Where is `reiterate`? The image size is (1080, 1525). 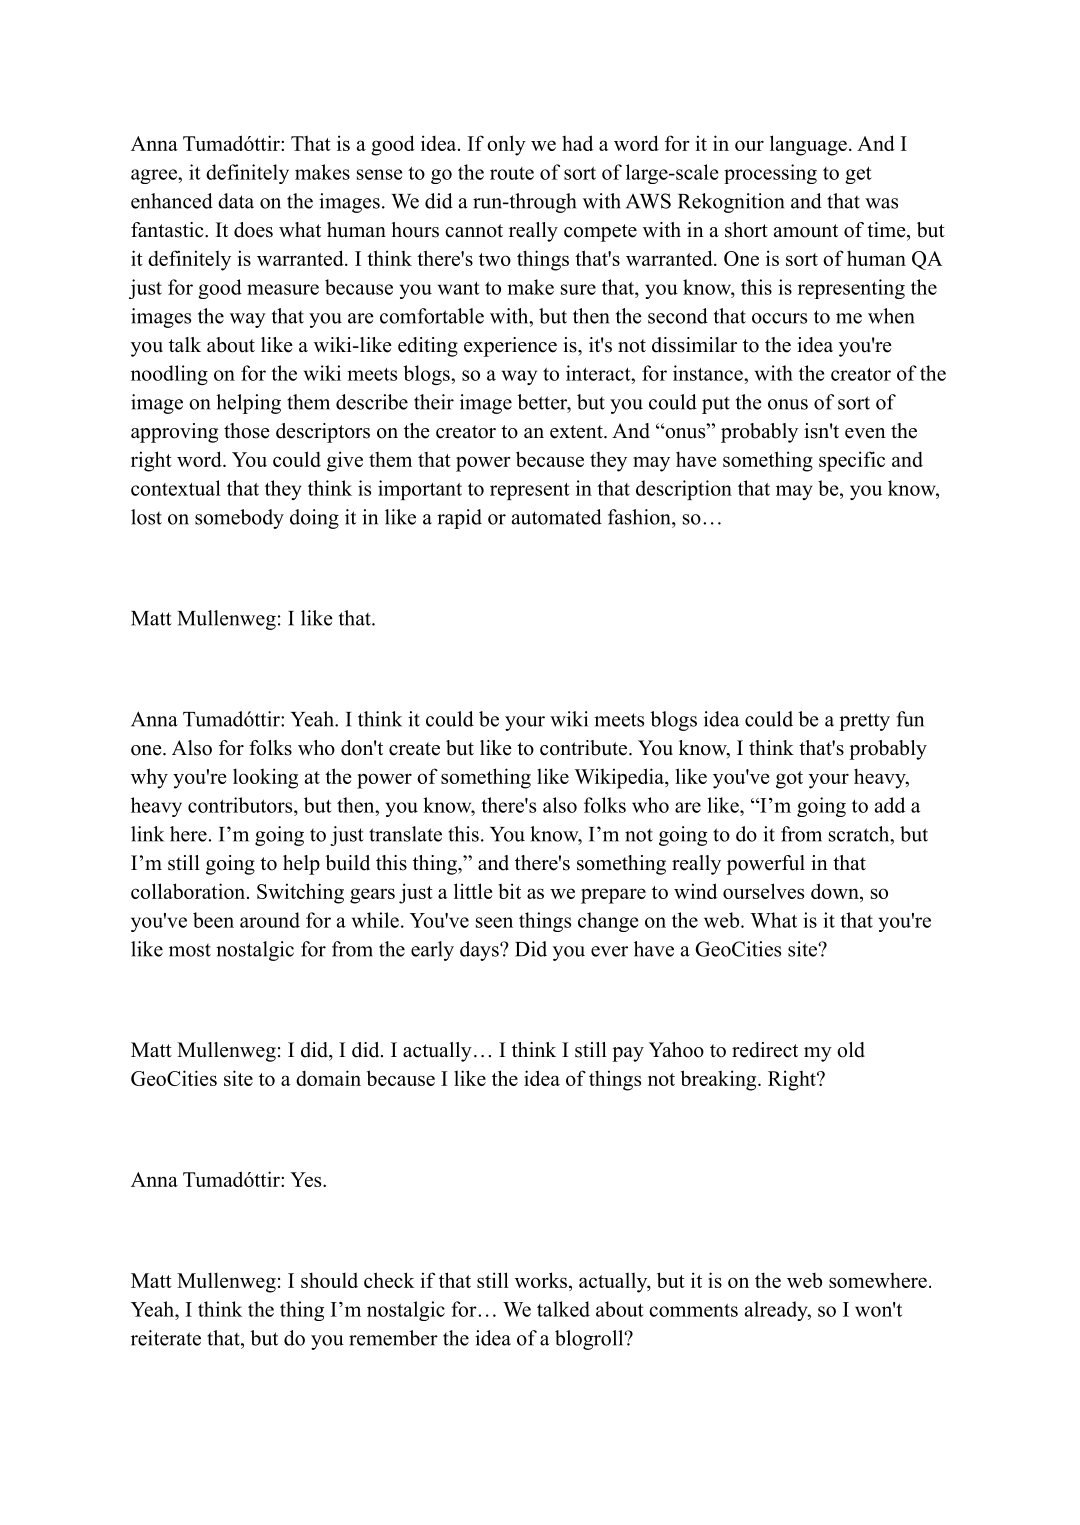
reiterate is located at coordinates (166, 1338).
